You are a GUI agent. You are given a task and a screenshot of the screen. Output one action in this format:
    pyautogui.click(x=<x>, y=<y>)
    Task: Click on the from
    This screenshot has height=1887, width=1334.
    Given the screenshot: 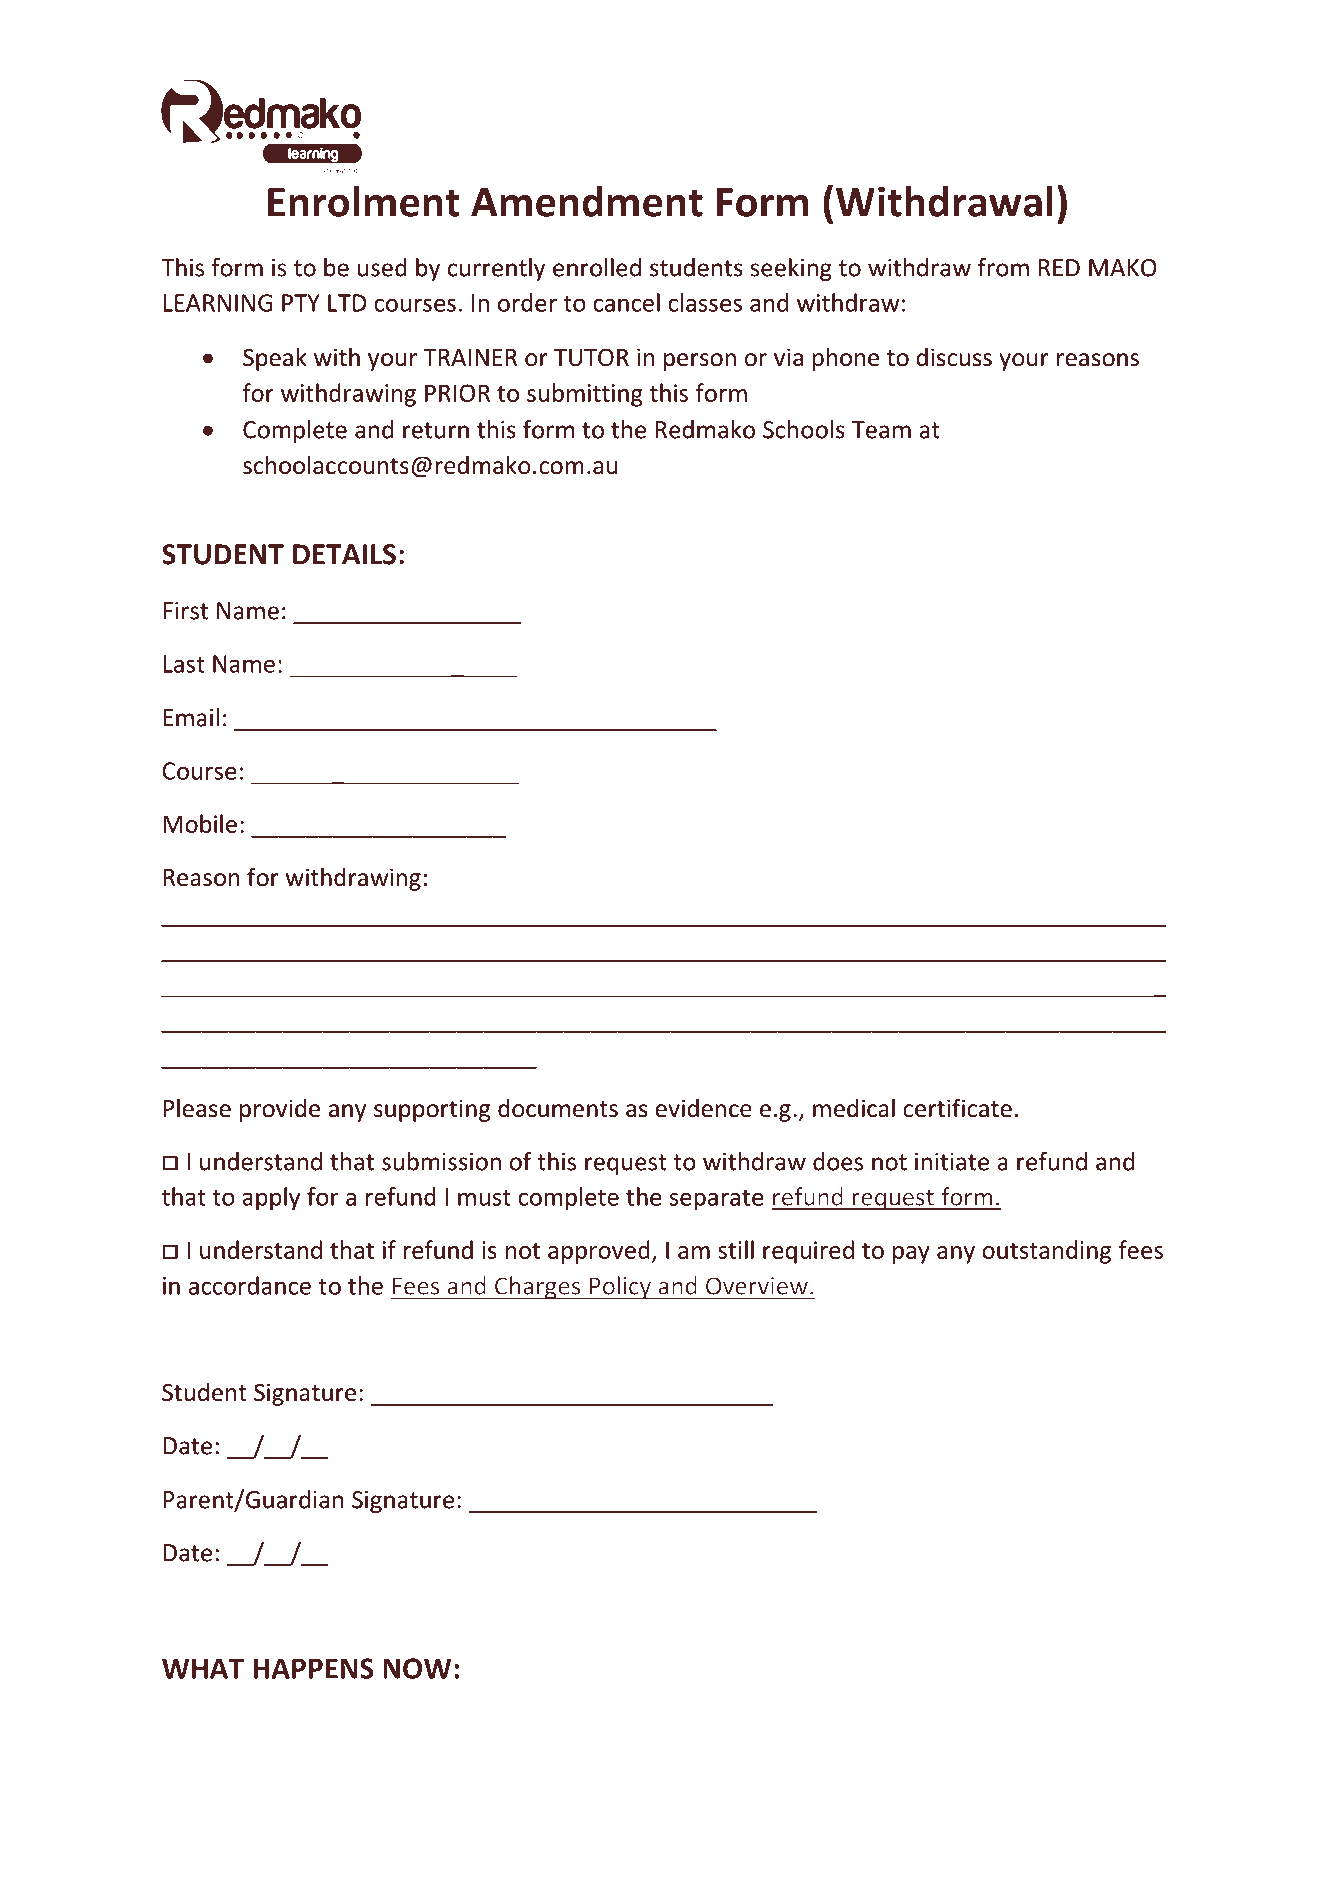 What is the action you would take?
    pyautogui.click(x=1003, y=267)
